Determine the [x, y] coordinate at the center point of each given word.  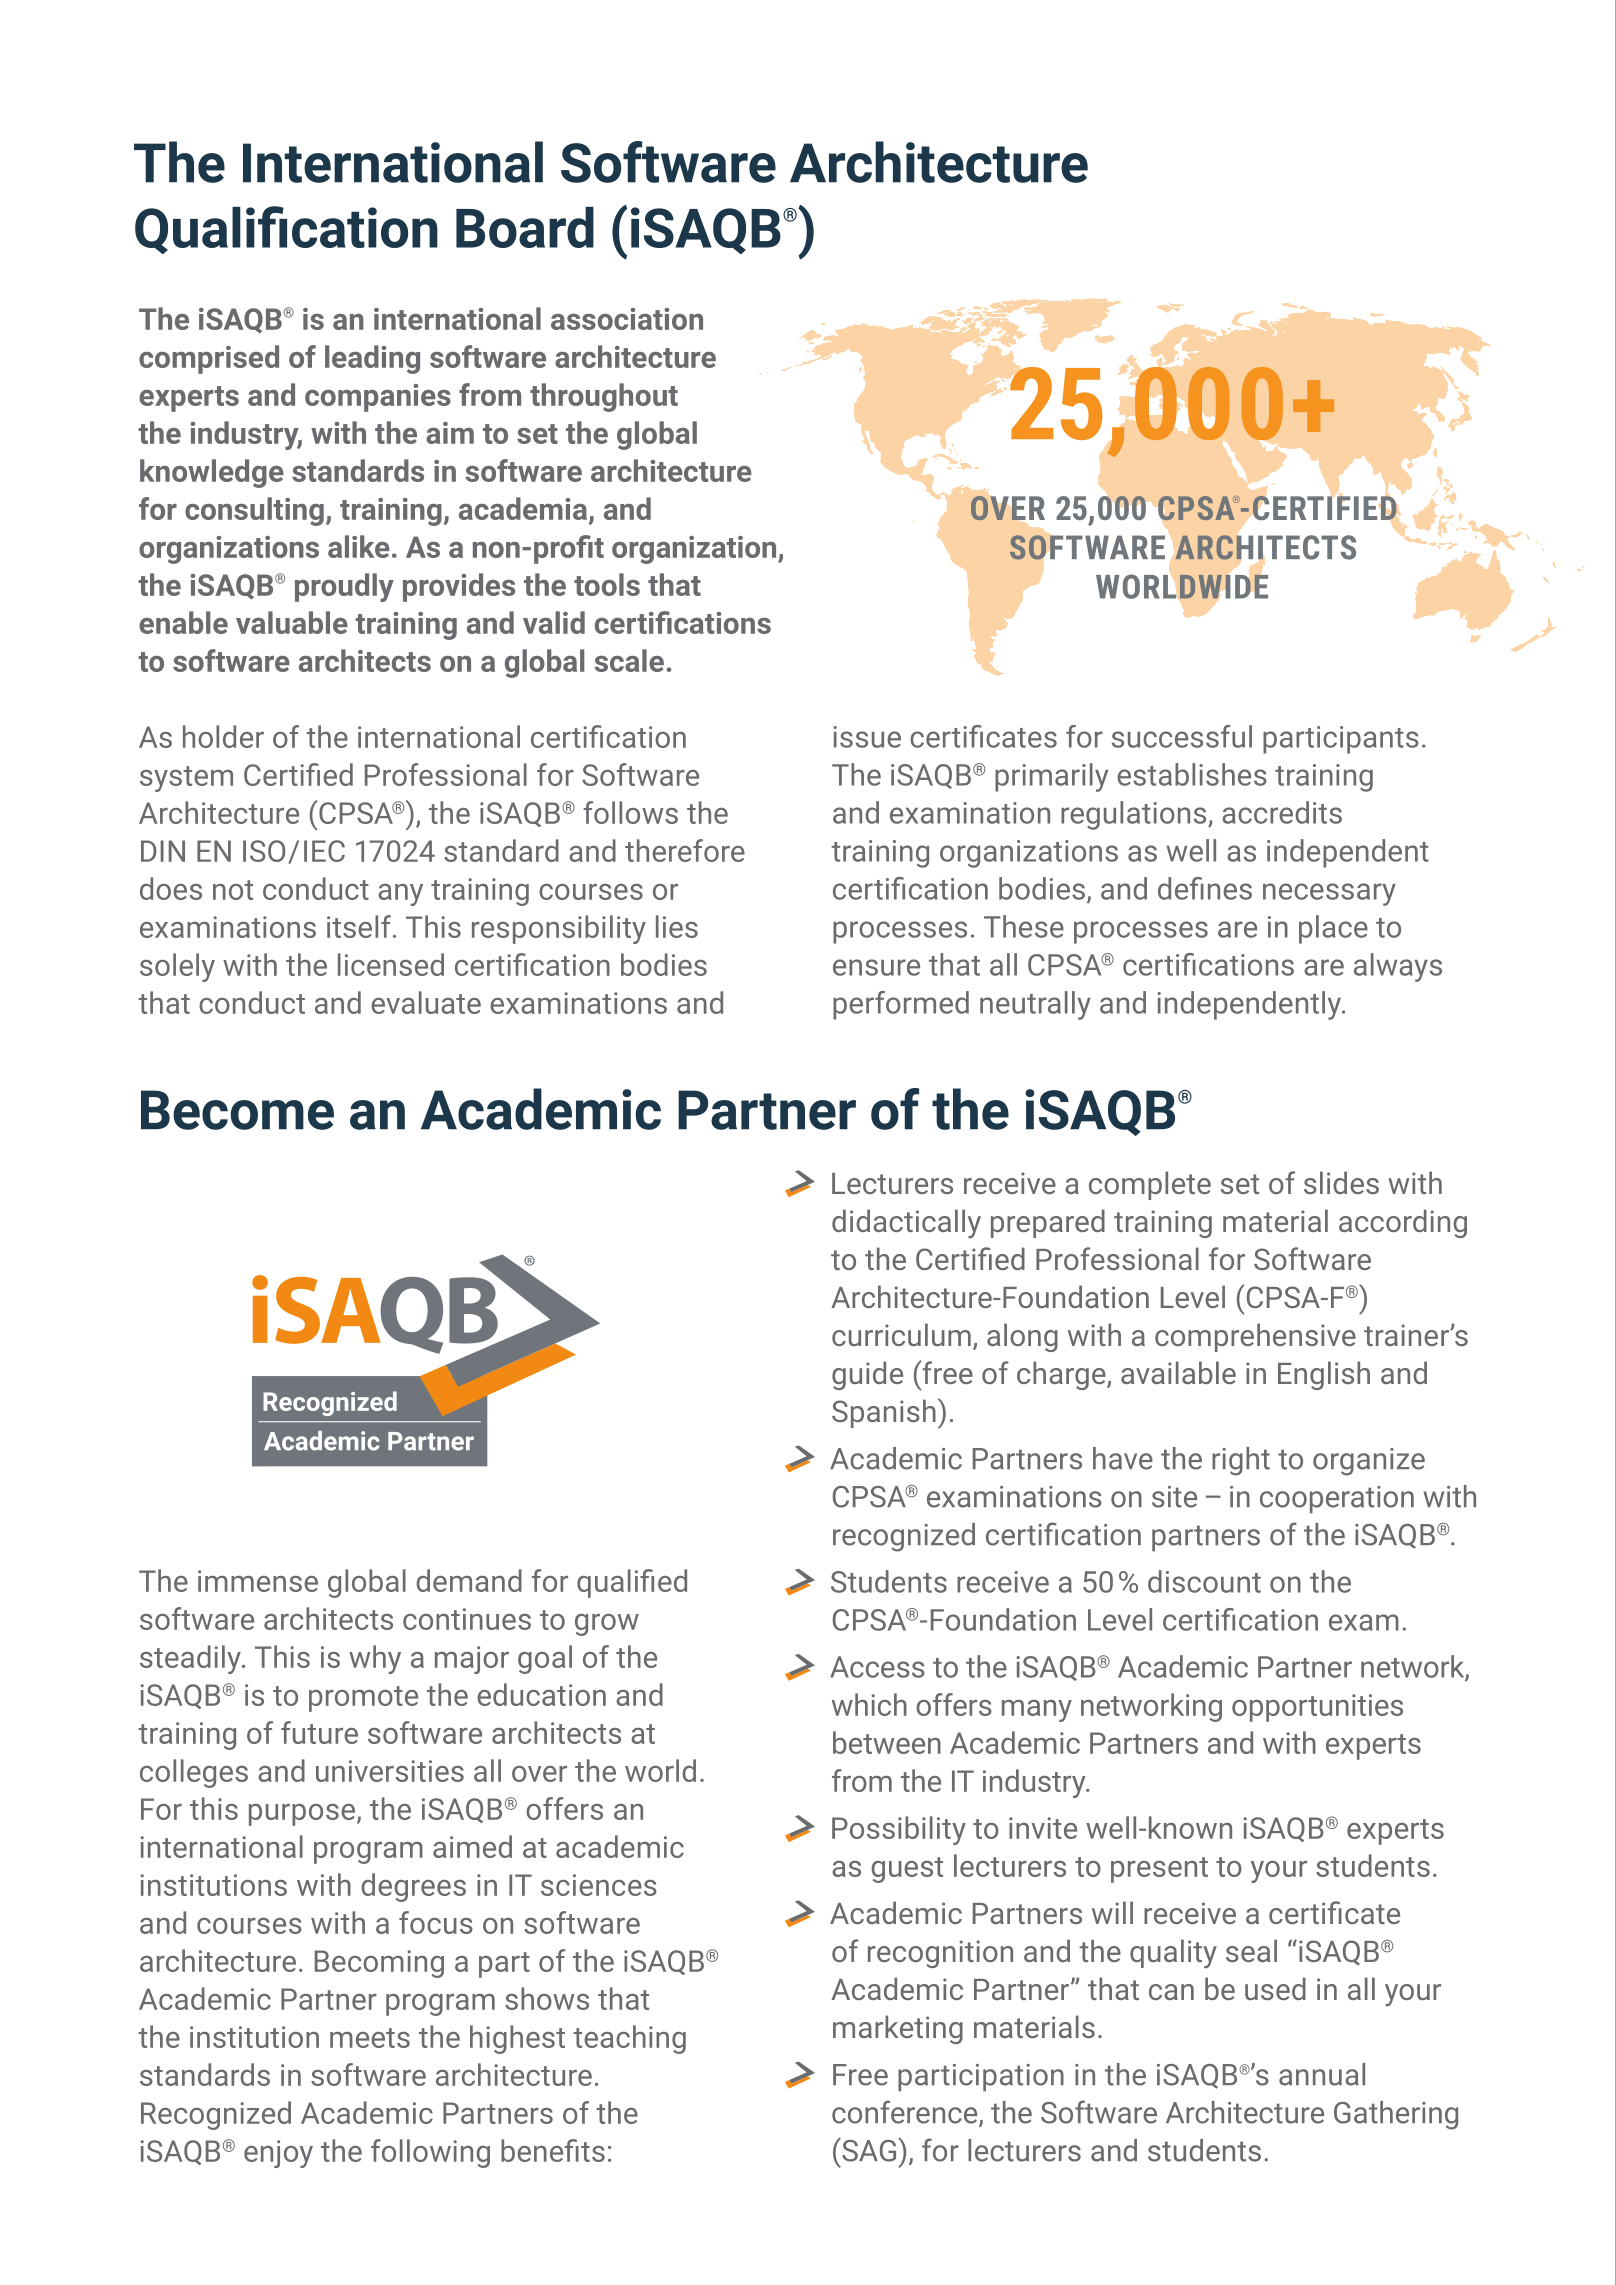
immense [258, 1581]
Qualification [286, 230]
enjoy [278, 2154]
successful [1182, 736]
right [1241, 1461]
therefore [685, 850]
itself [359, 926]
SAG [868, 2150]
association [627, 319]
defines [1205, 888]
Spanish [884, 1413]
